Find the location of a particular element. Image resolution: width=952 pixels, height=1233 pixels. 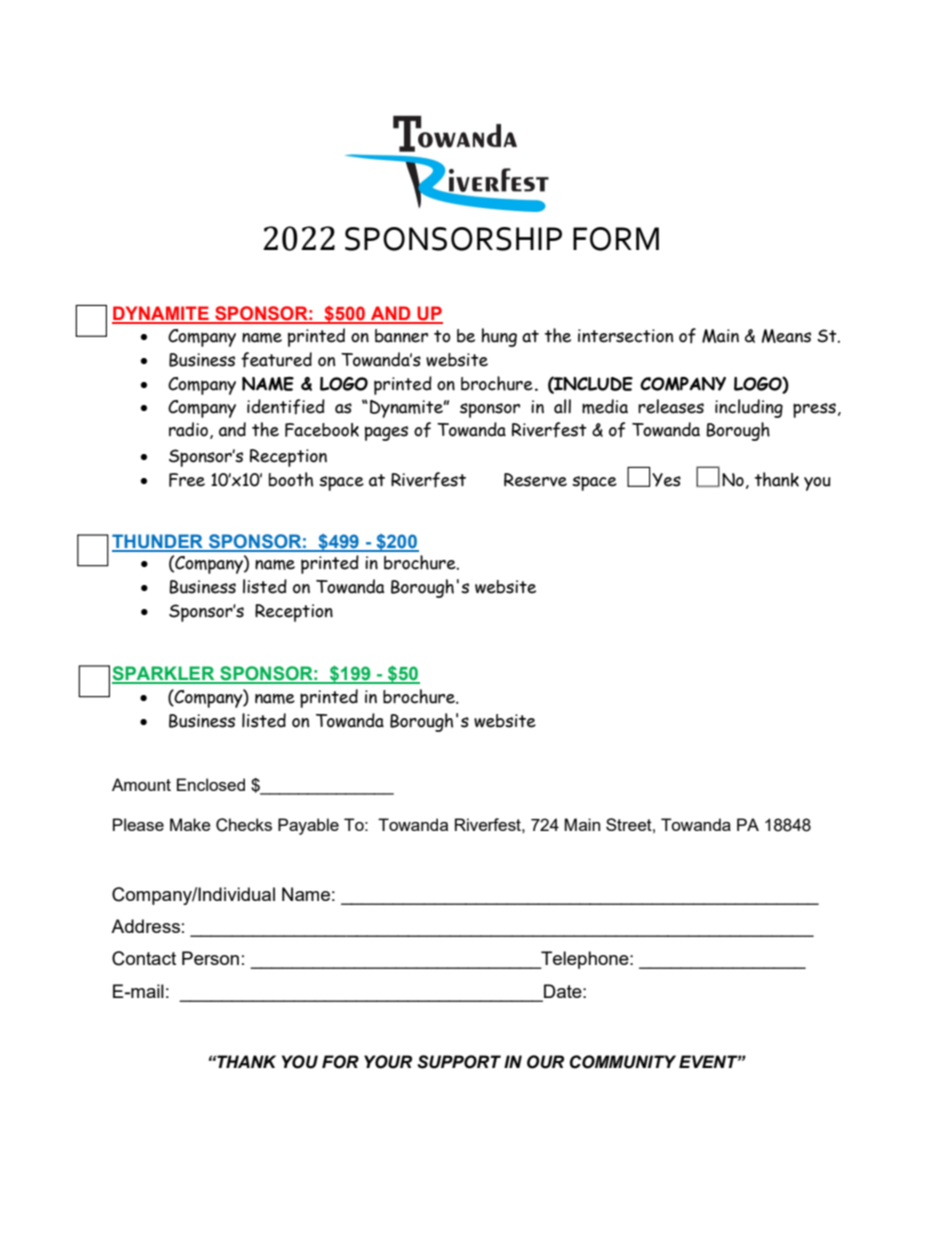

Reserve is located at coordinates (535, 480).
